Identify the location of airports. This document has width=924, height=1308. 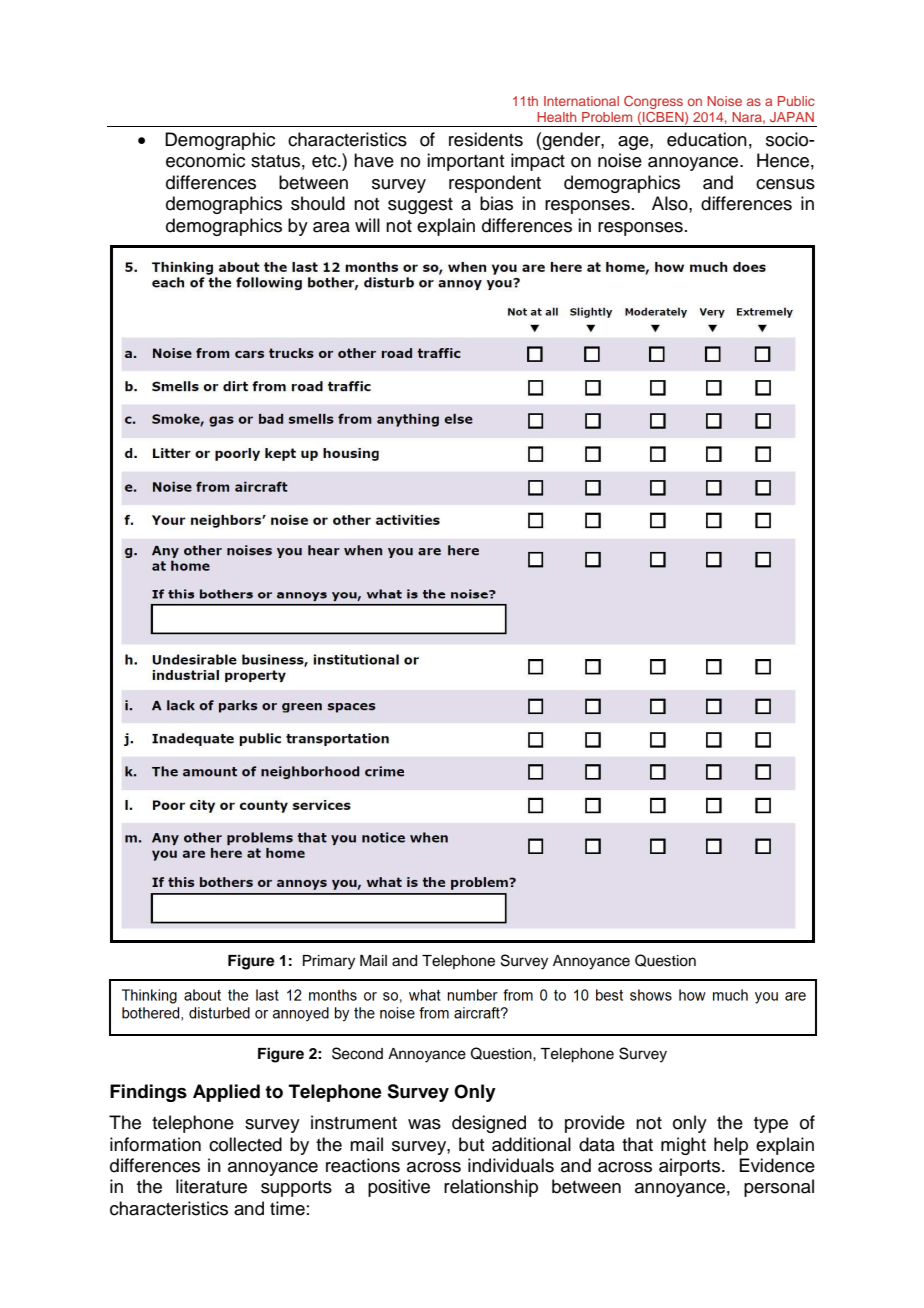
(691, 1167).
